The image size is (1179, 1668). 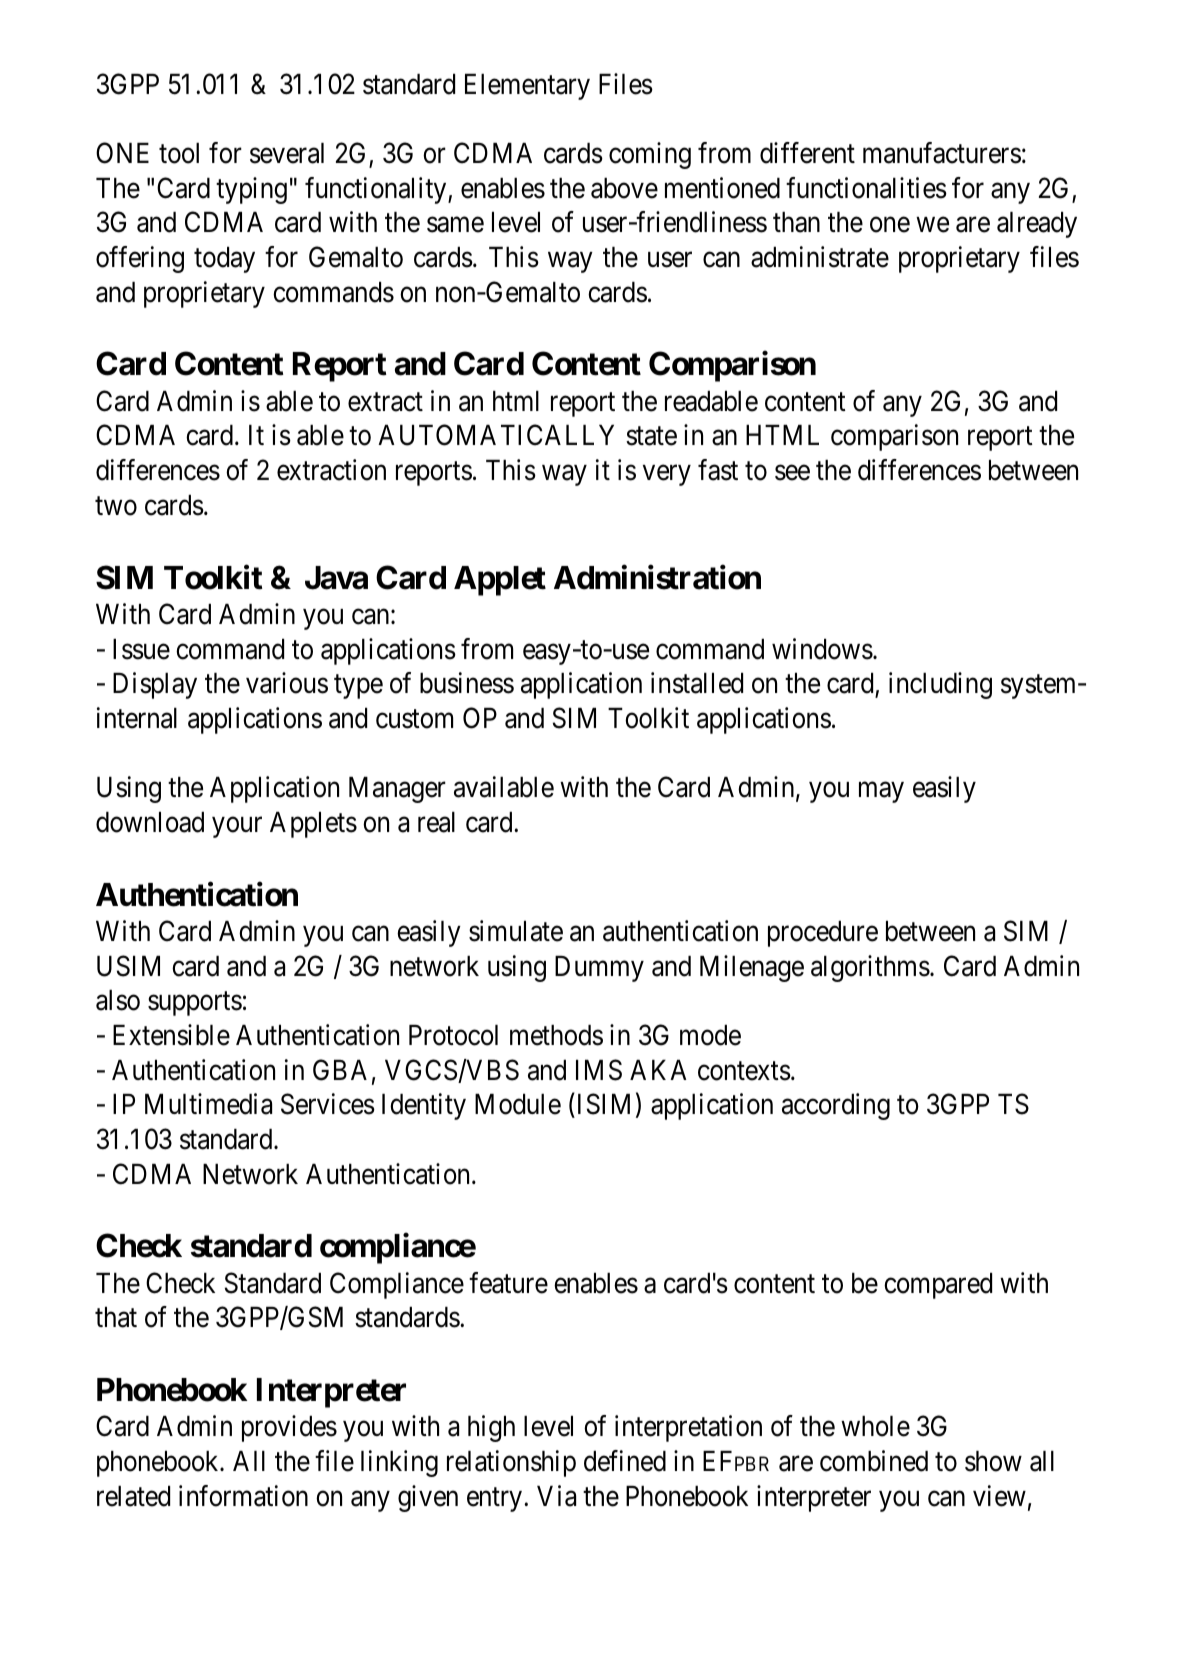 What do you see at coordinates (942, 153) in the image?
I see `manufacturers` at bounding box center [942, 153].
